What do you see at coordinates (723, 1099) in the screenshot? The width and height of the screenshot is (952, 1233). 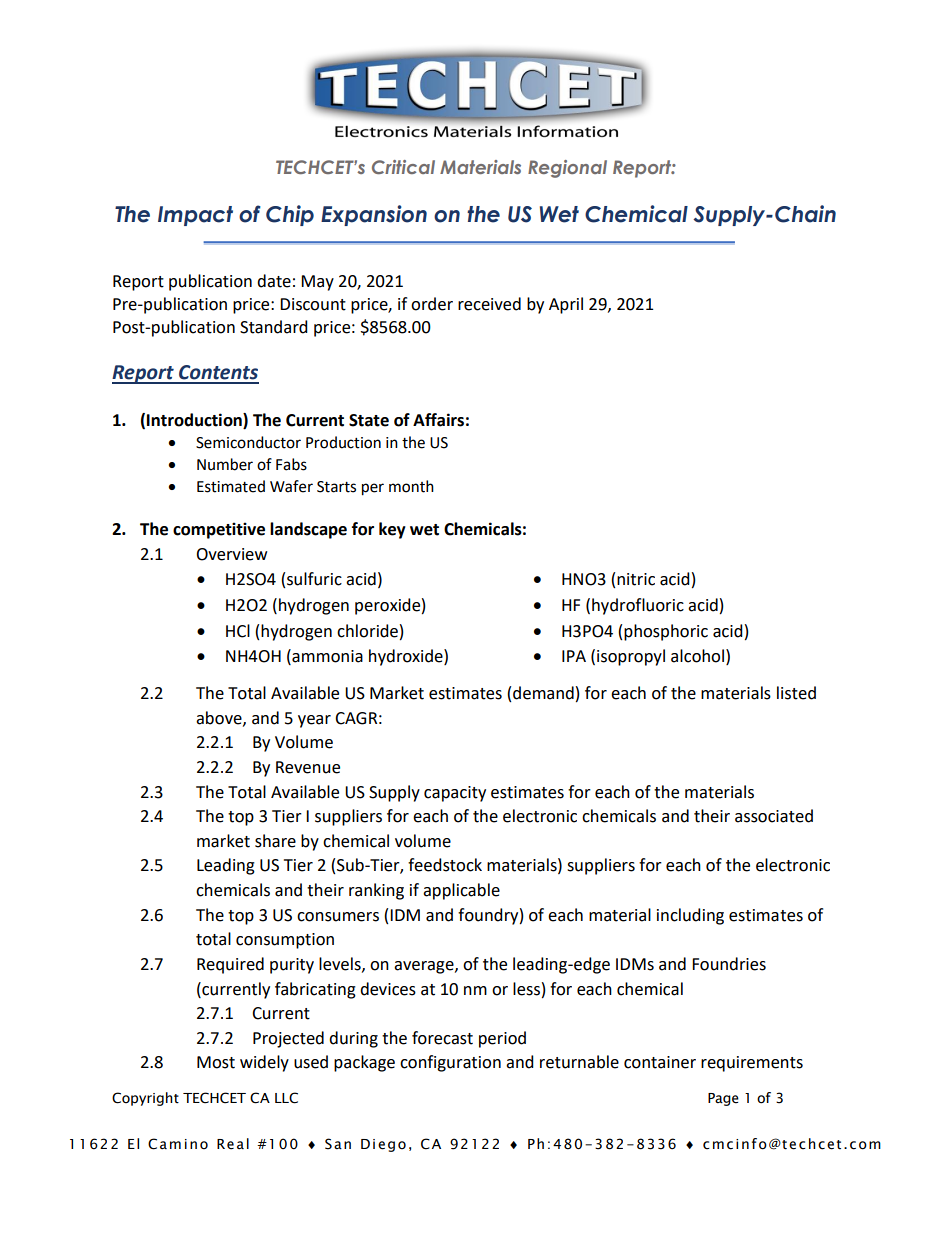 I see `Page` at bounding box center [723, 1099].
